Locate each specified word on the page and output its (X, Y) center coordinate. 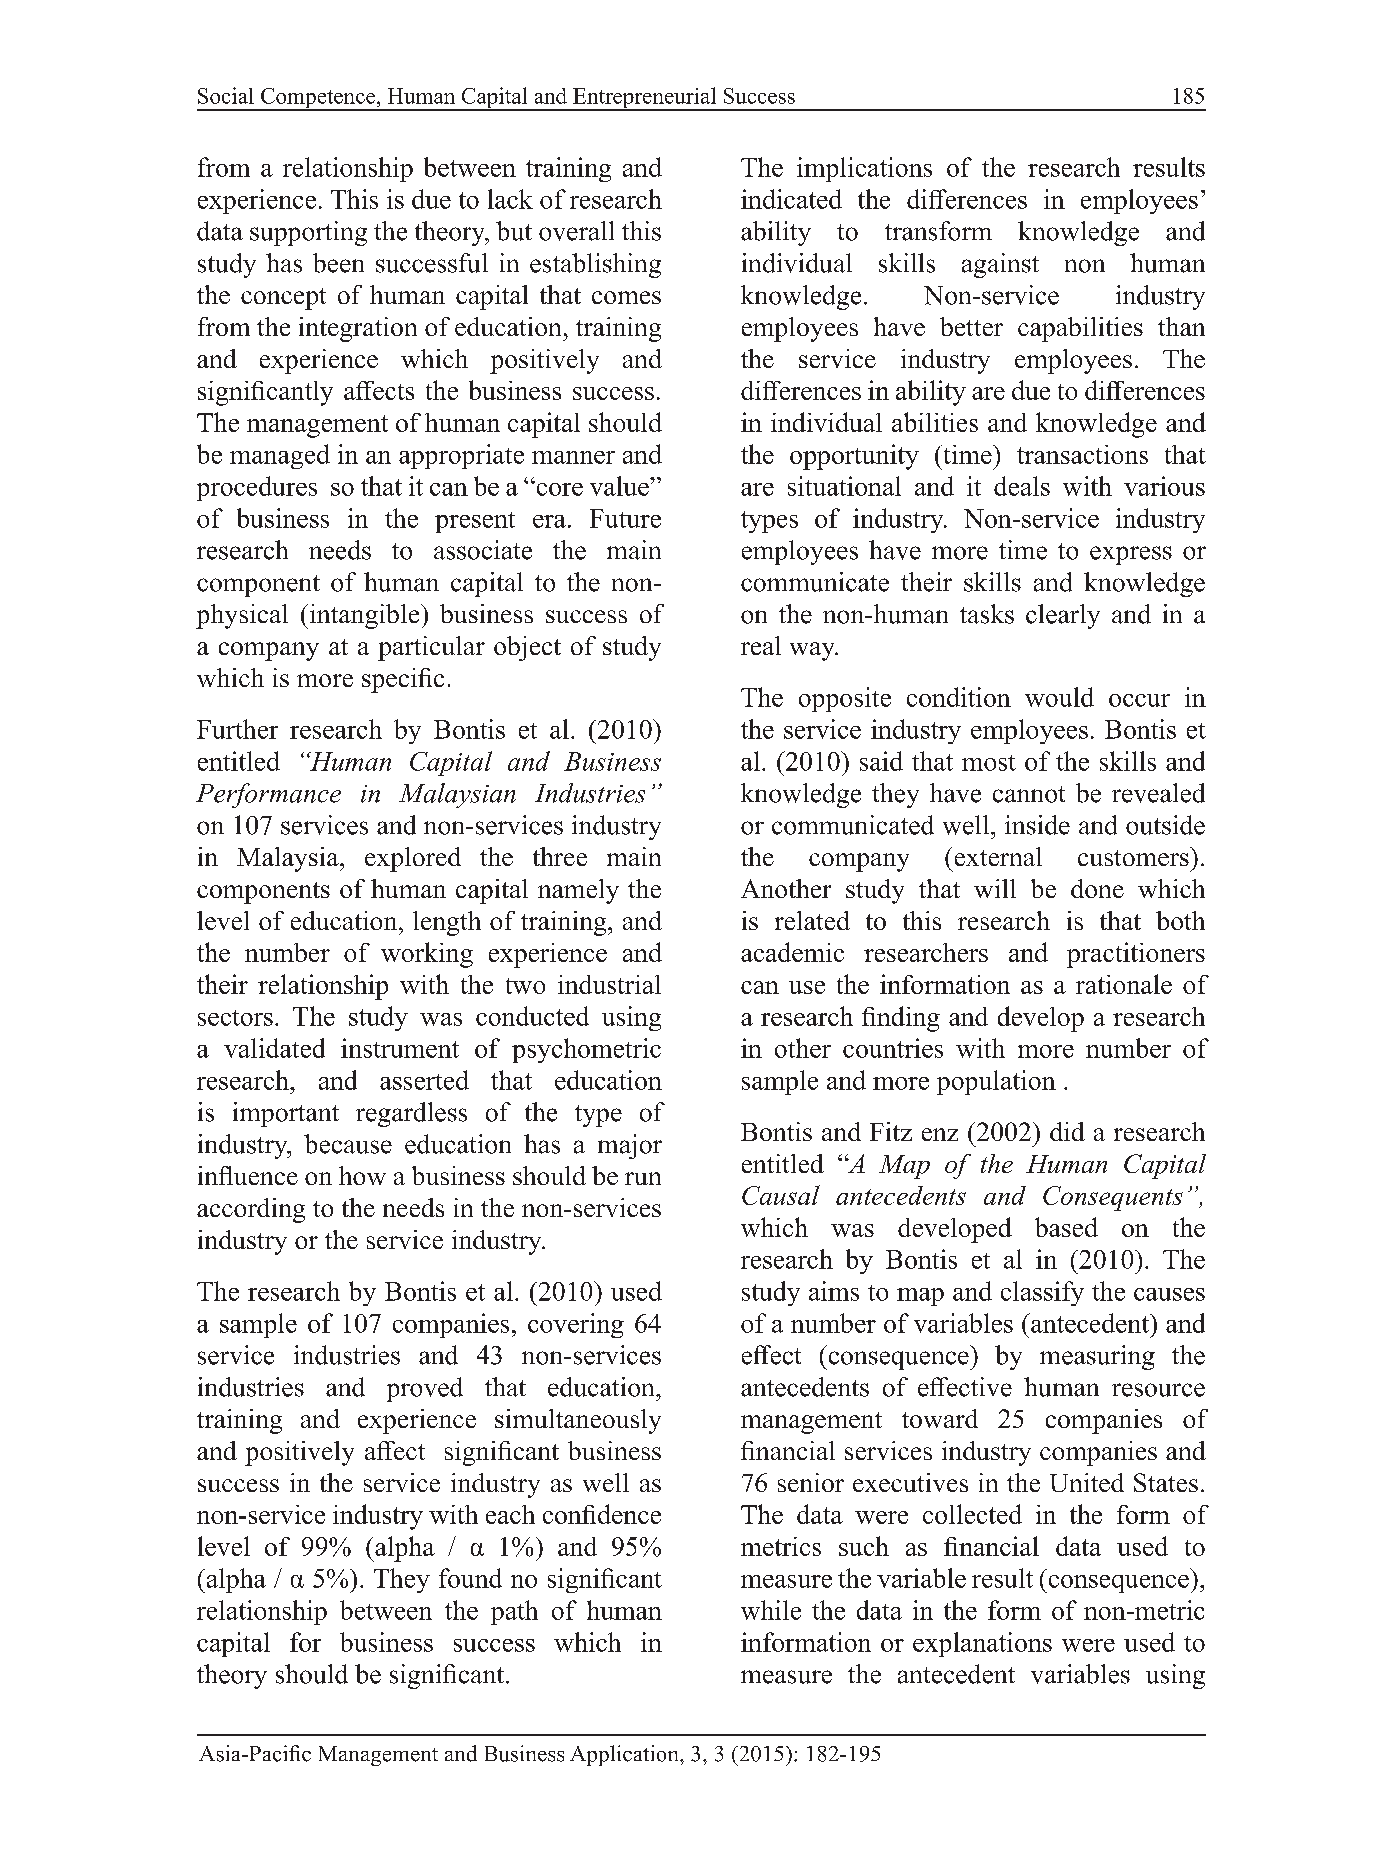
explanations (982, 1644)
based (1066, 1227)
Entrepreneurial (645, 99)
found (470, 1578)
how (362, 1175)
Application (625, 1755)
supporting (308, 233)
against (1000, 265)
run (643, 1178)
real (761, 645)
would (1059, 697)
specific (403, 680)
